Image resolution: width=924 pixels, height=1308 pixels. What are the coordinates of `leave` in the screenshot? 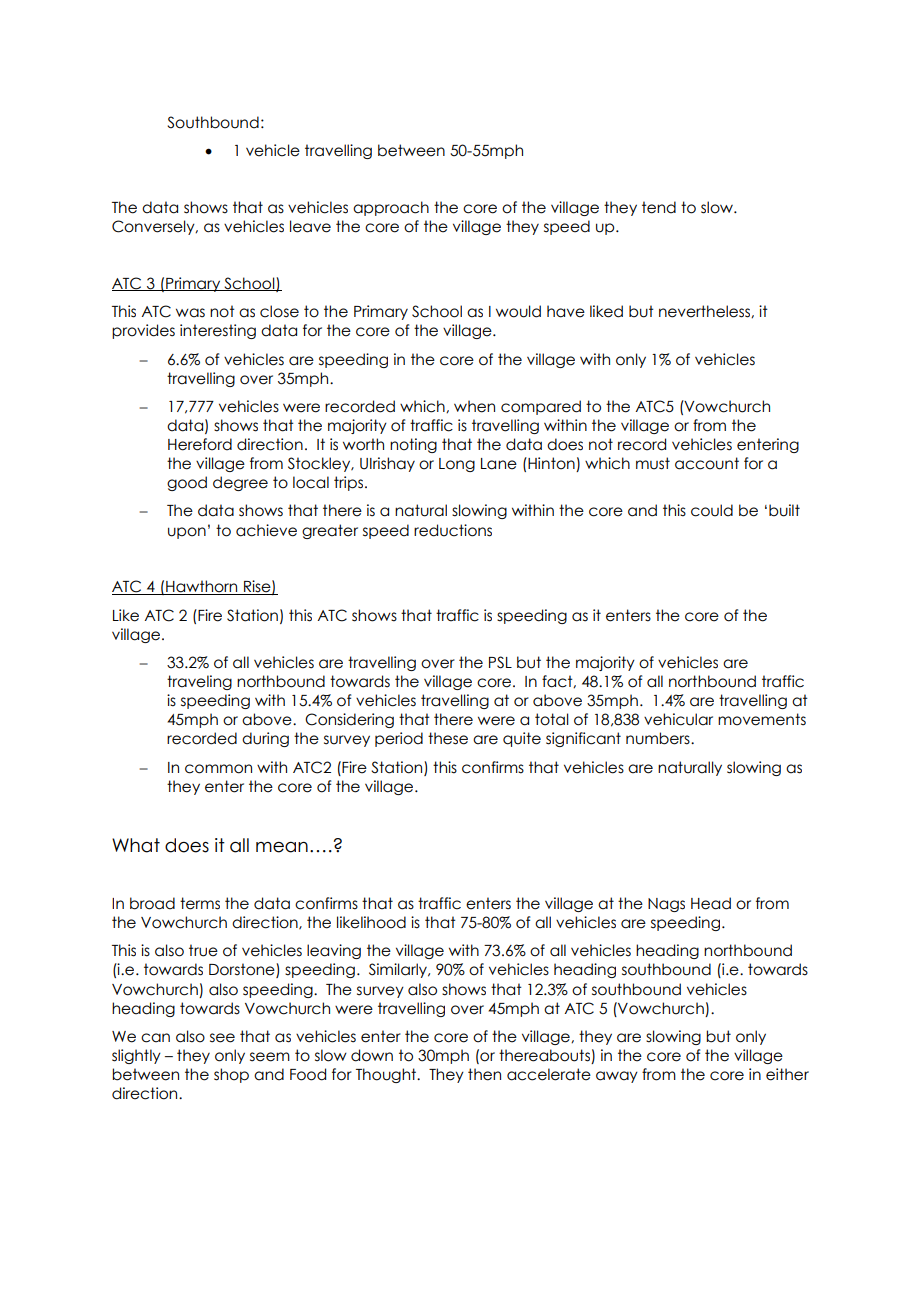 It's located at (310, 226).
